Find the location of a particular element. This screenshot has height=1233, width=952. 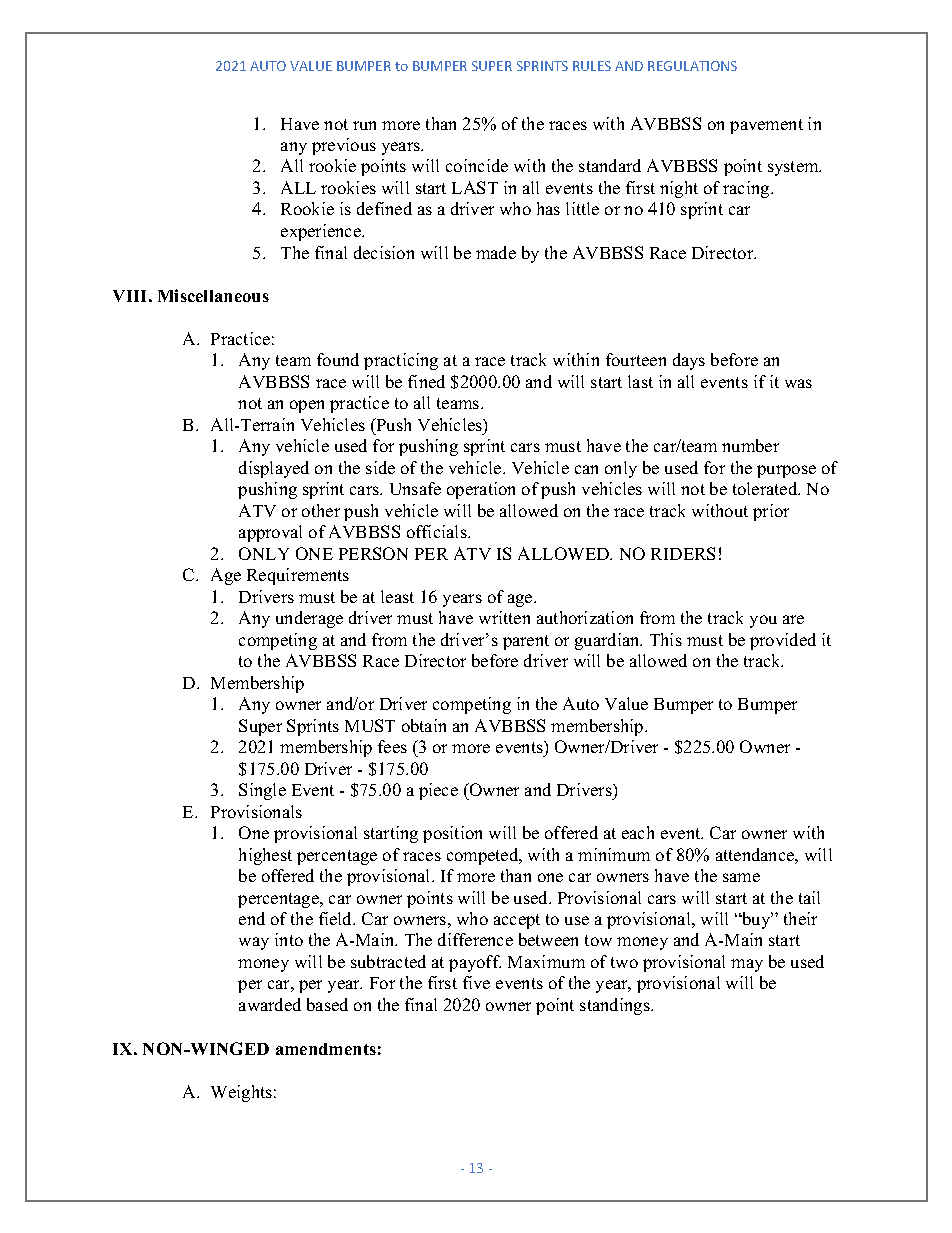

RULES is located at coordinates (592, 66).
